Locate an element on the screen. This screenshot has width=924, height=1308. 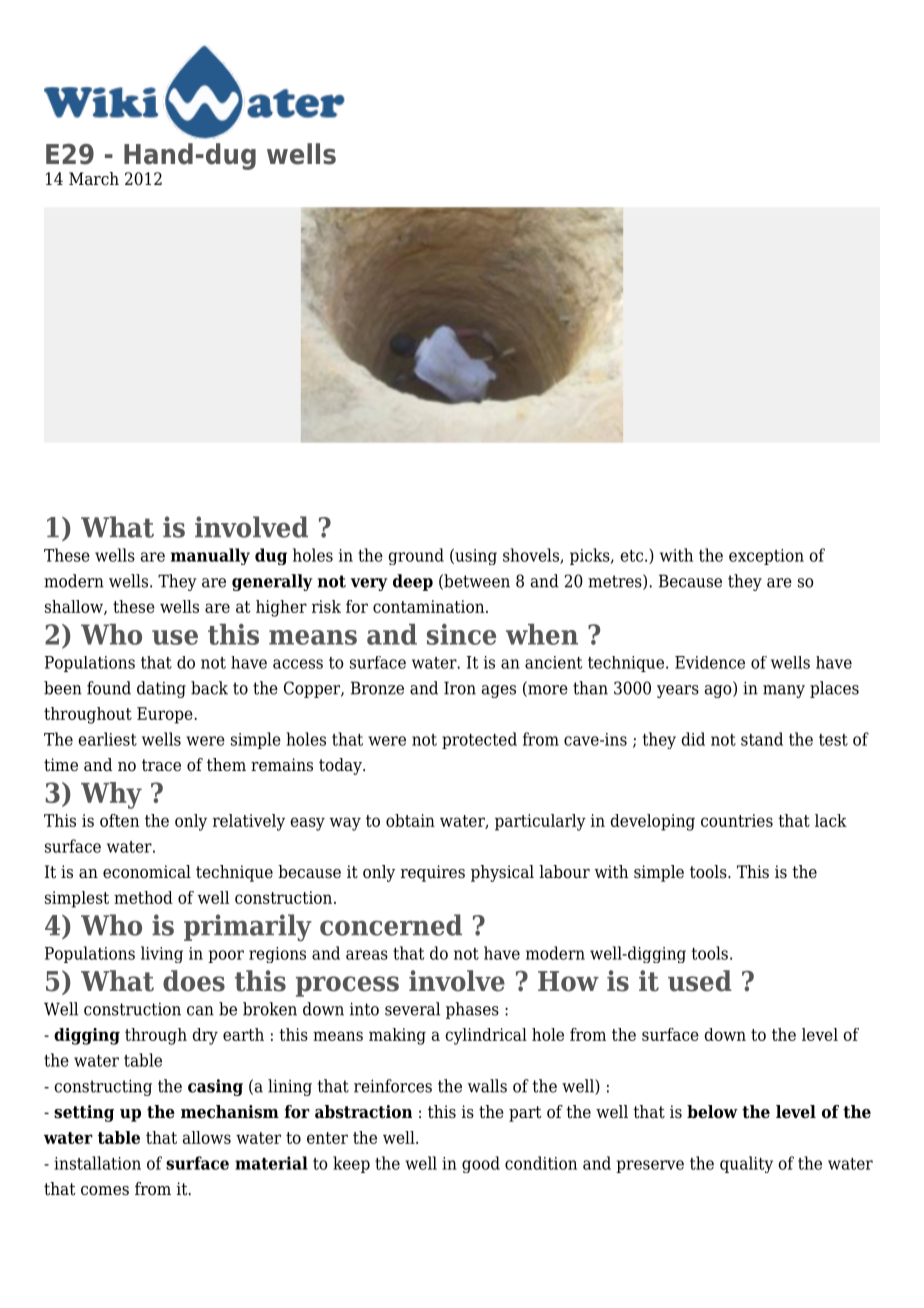
quality is located at coordinates (746, 1164).
